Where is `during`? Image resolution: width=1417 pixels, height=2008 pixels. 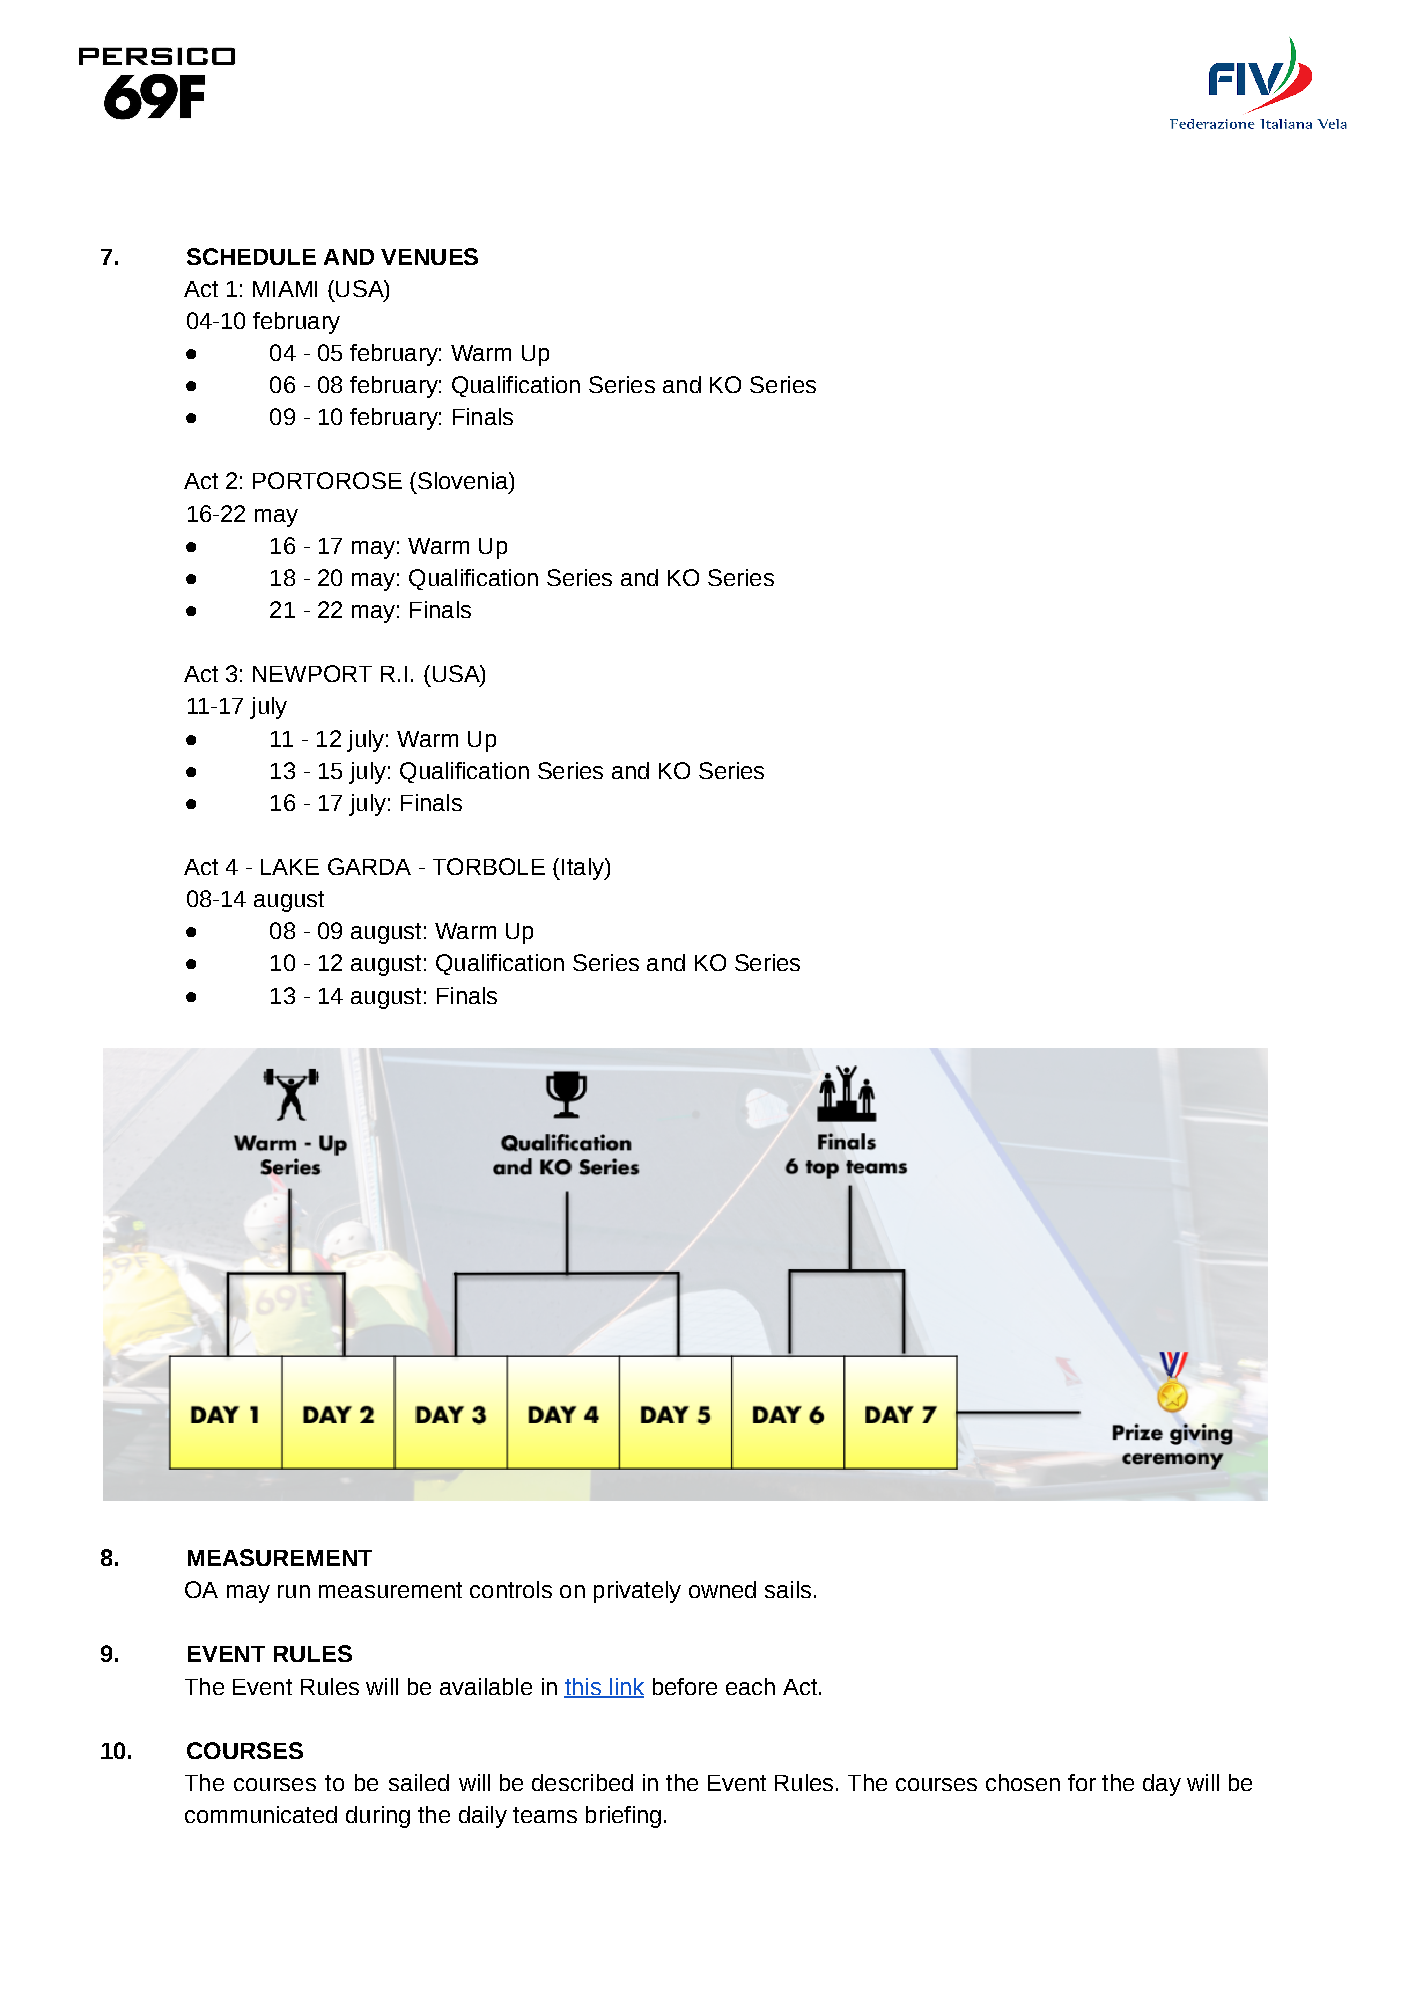 during is located at coordinates (378, 1817).
